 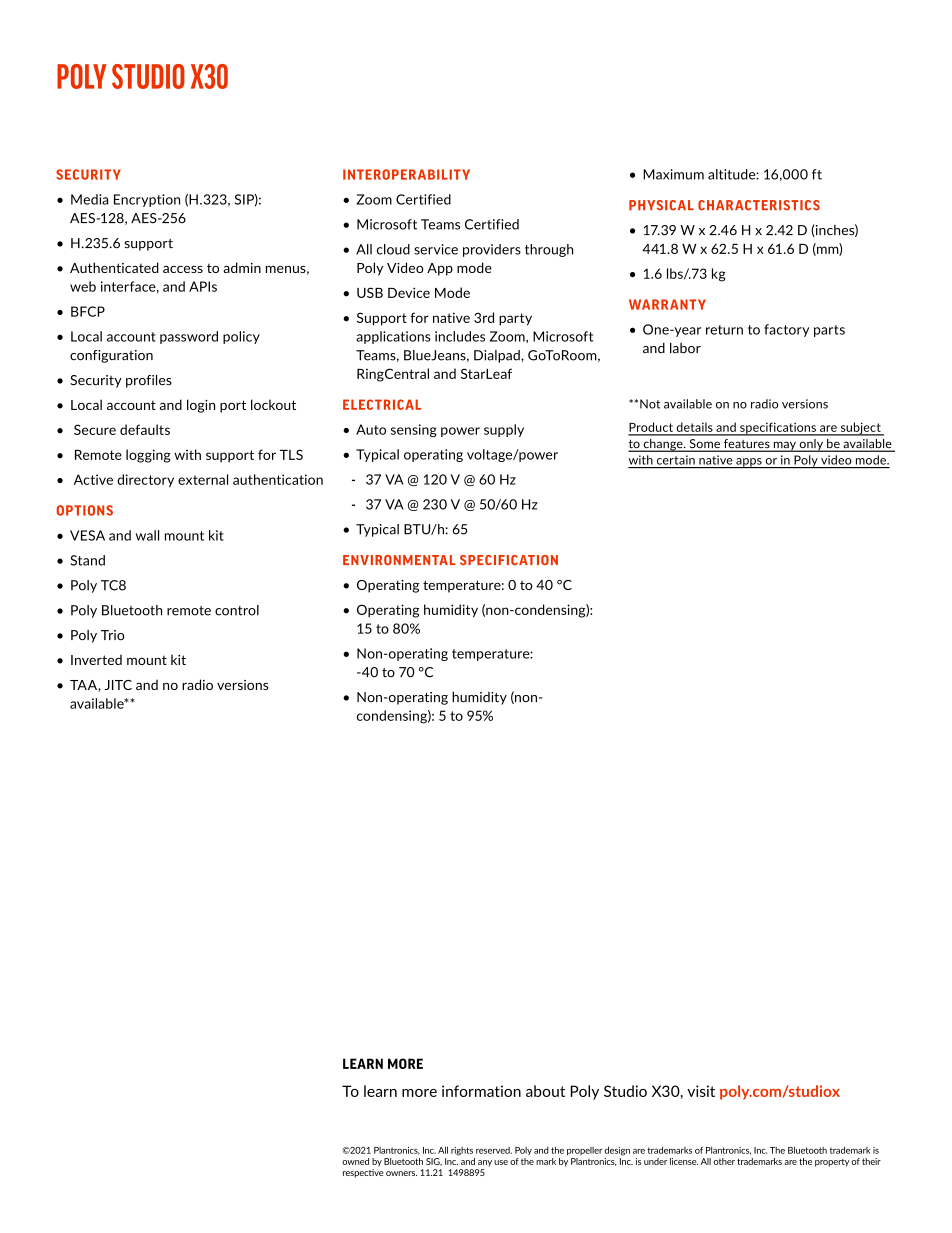 What do you see at coordinates (492, 250) in the screenshot?
I see `providers` at bounding box center [492, 250].
